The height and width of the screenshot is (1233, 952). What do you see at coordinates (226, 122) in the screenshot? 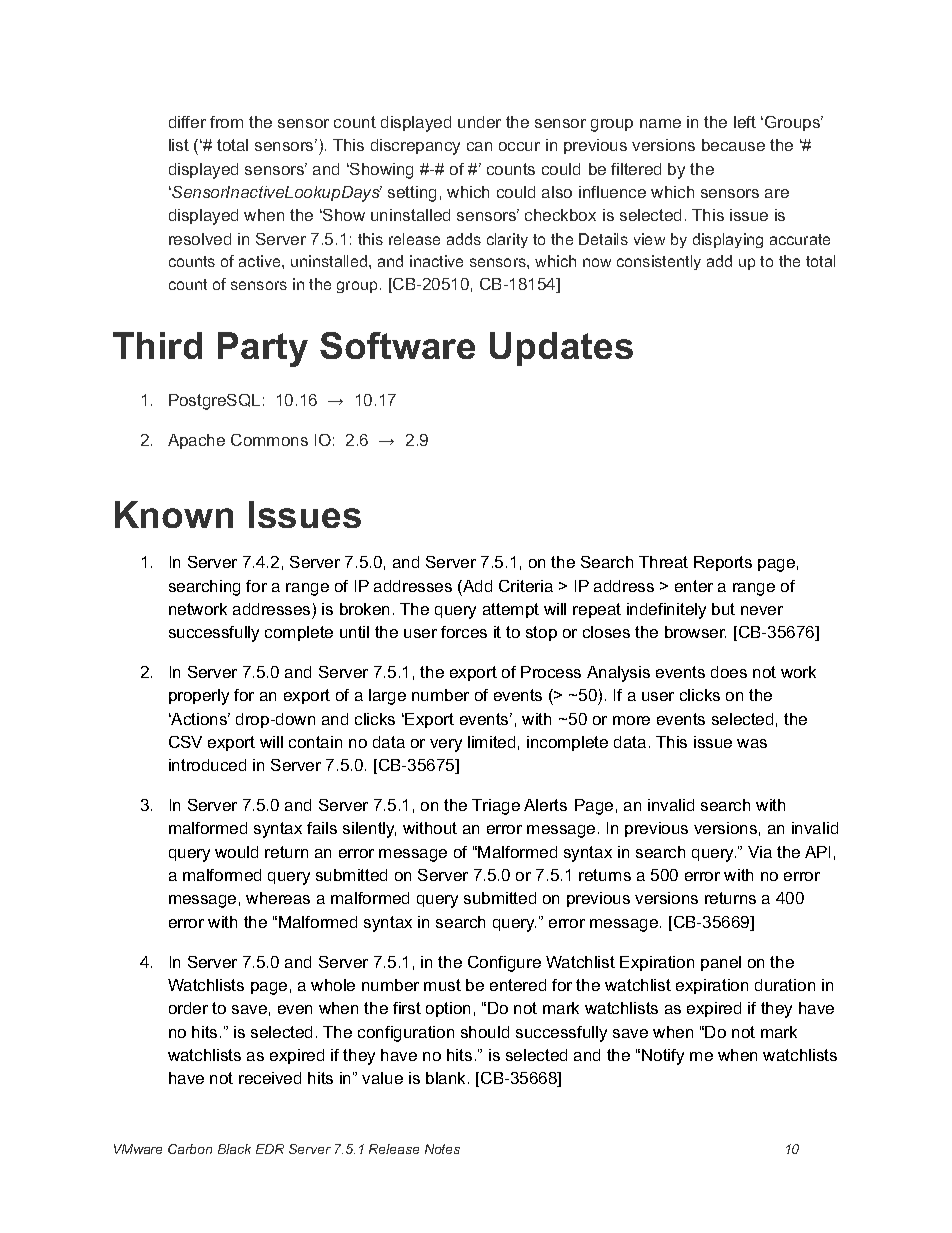
I see `from` at bounding box center [226, 122].
